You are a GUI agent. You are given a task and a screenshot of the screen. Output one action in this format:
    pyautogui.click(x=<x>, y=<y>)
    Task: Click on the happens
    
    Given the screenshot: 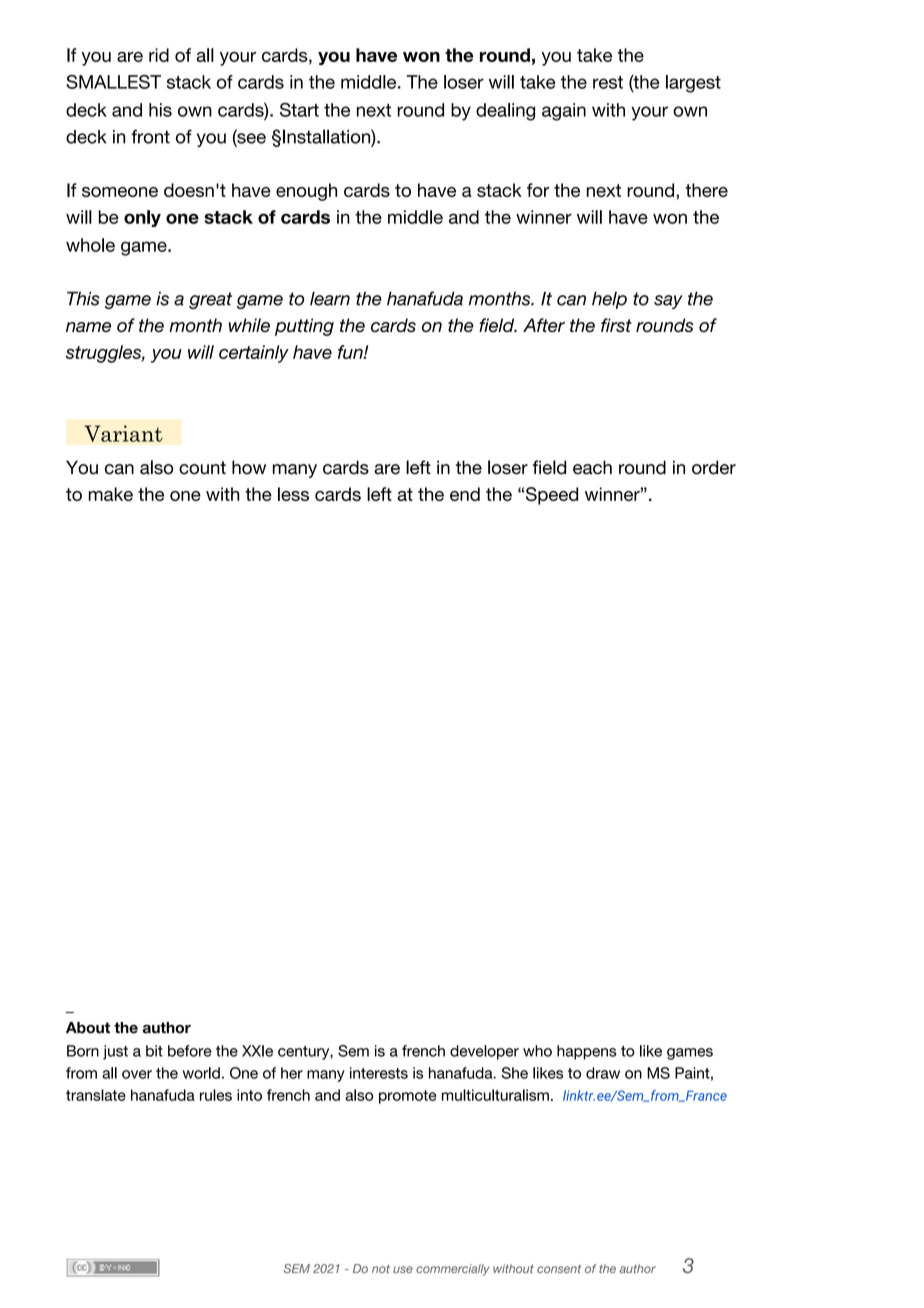 What is the action you would take?
    pyautogui.click(x=586, y=1052)
